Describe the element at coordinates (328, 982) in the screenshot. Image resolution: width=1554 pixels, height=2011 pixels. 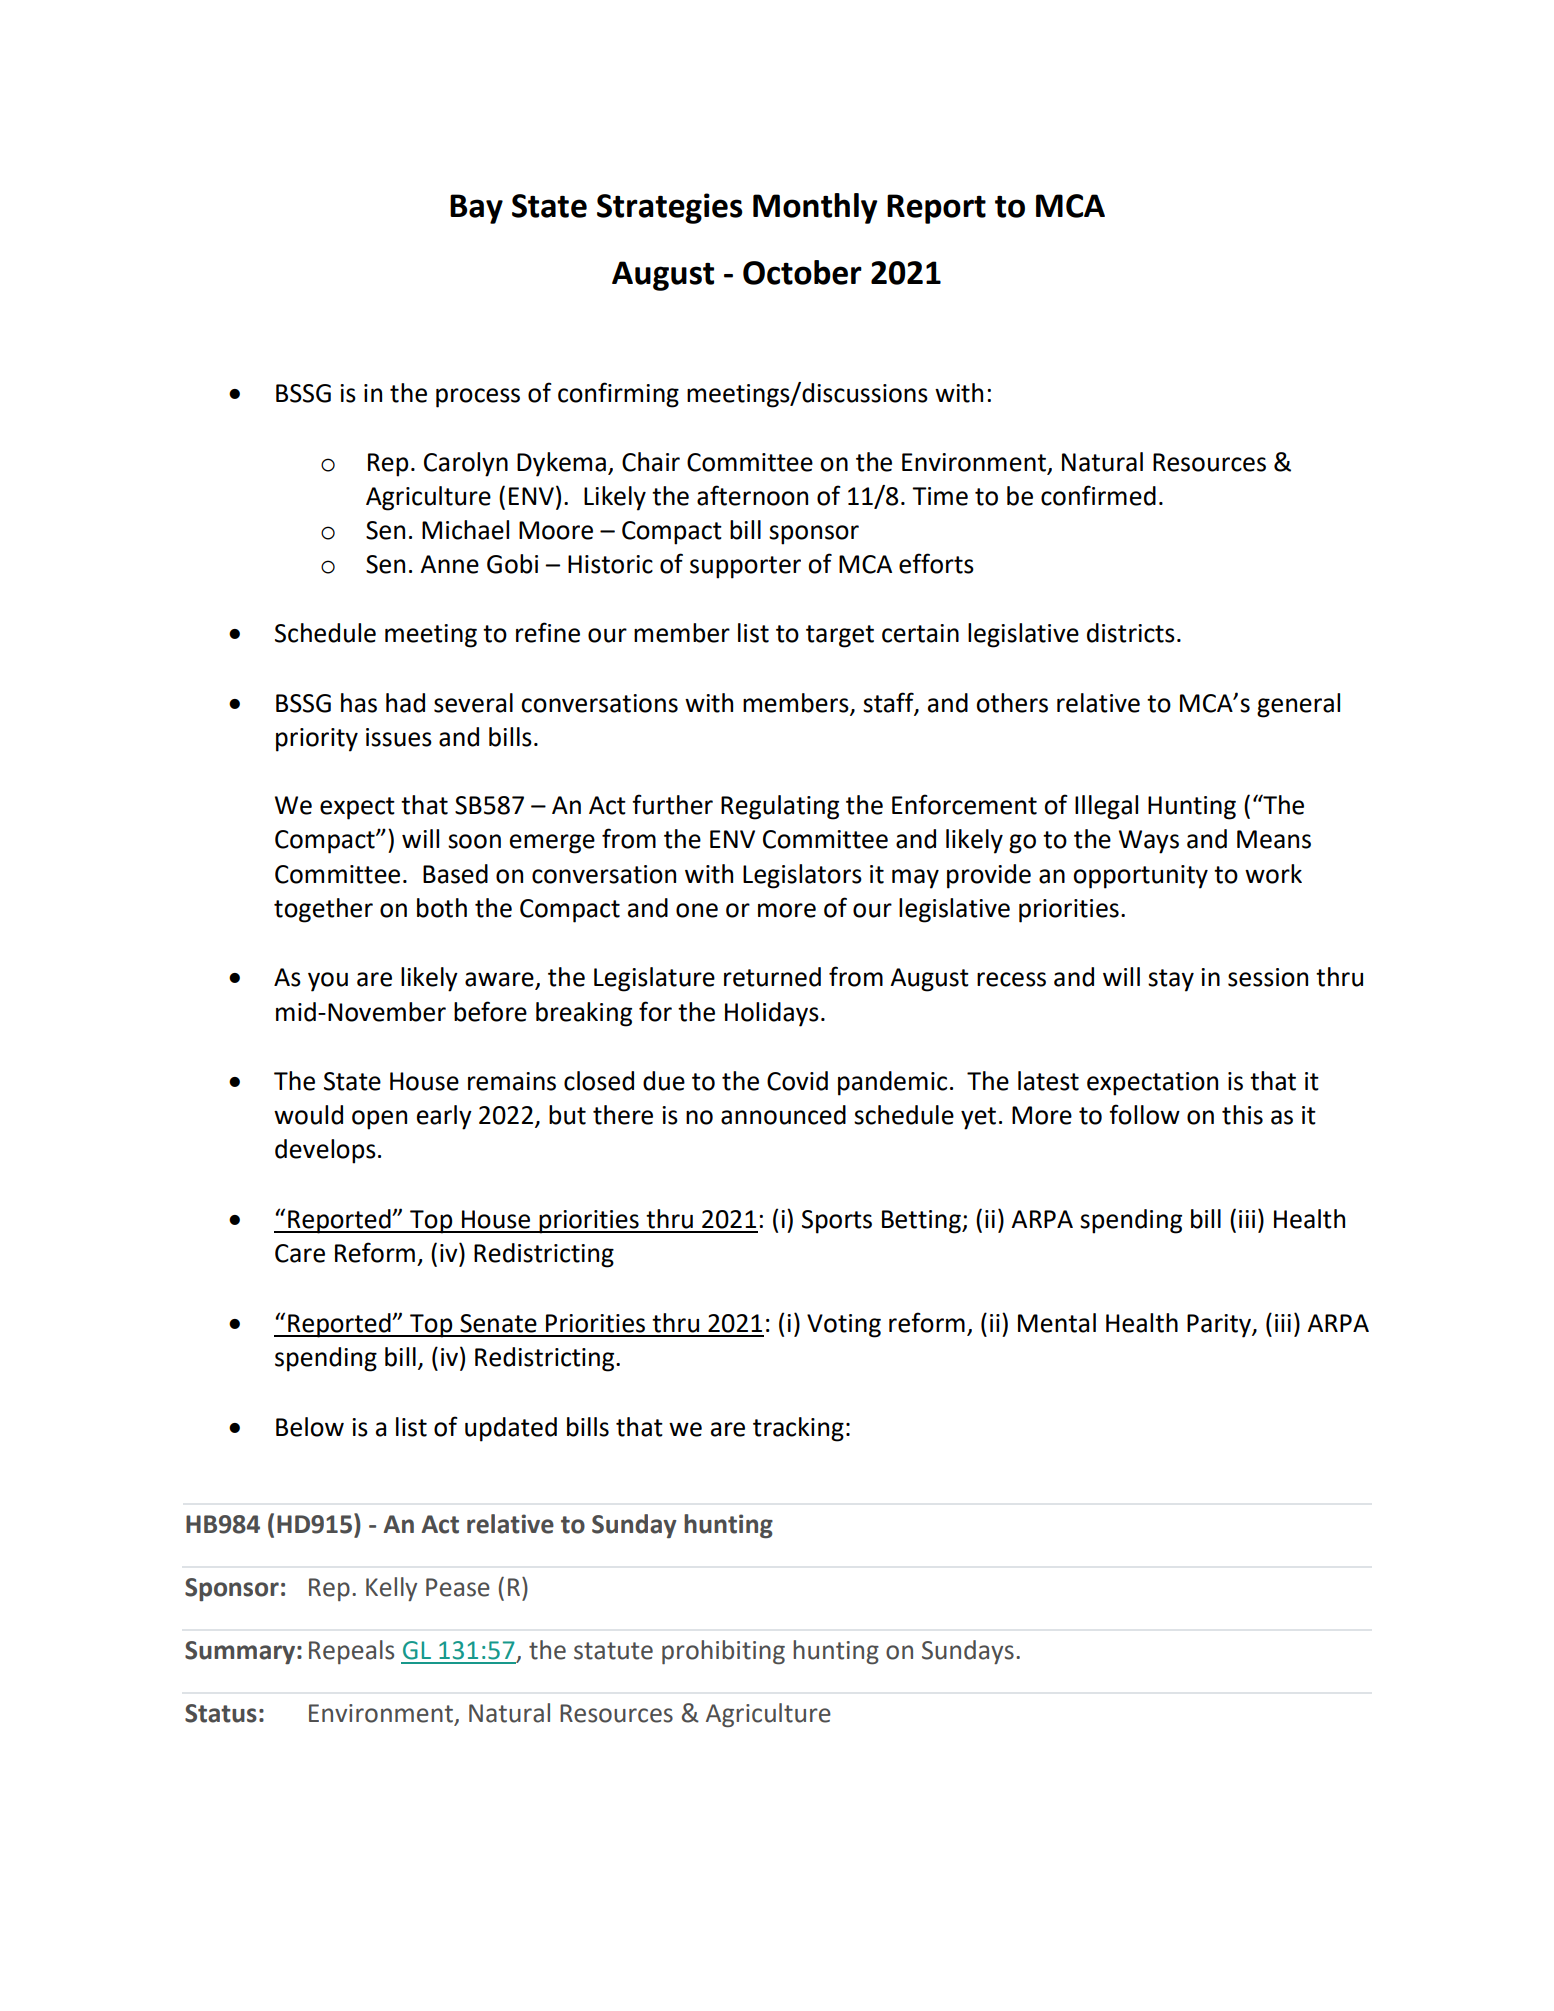
I see `you` at that location.
